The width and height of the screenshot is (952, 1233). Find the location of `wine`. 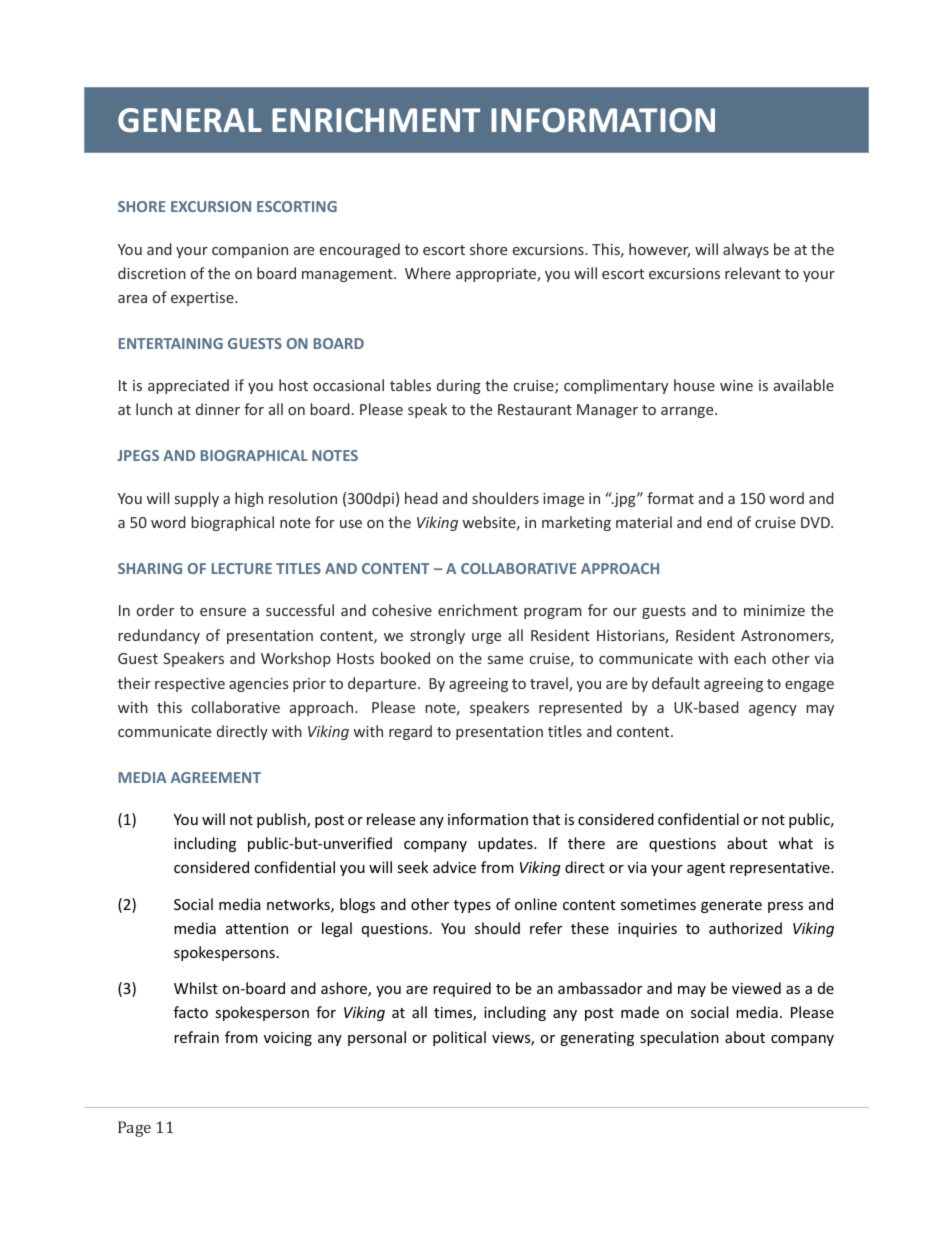

wine is located at coordinates (736, 385).
